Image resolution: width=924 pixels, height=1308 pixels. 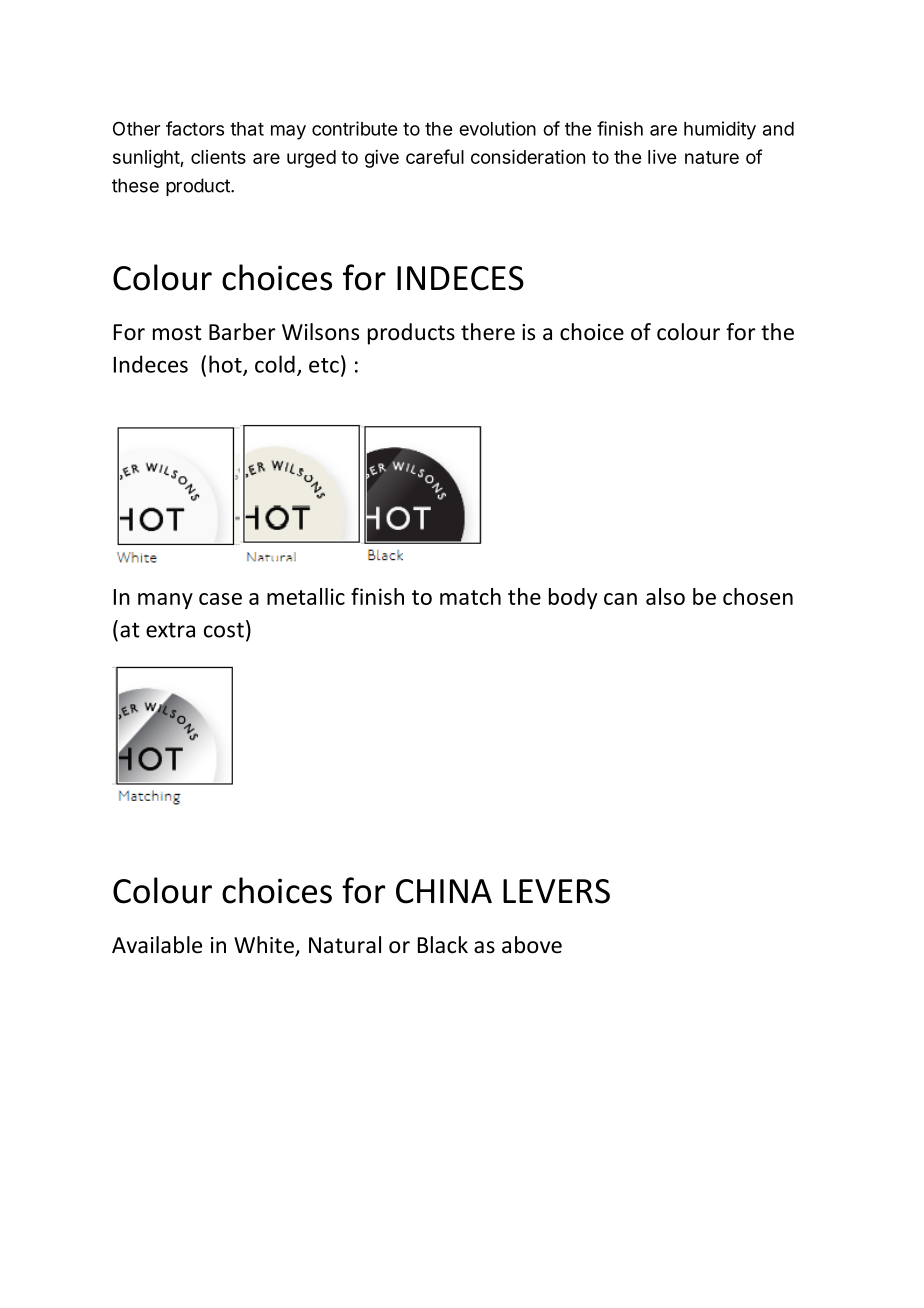 I want to click on chosen, so click(x=758, y=596).
